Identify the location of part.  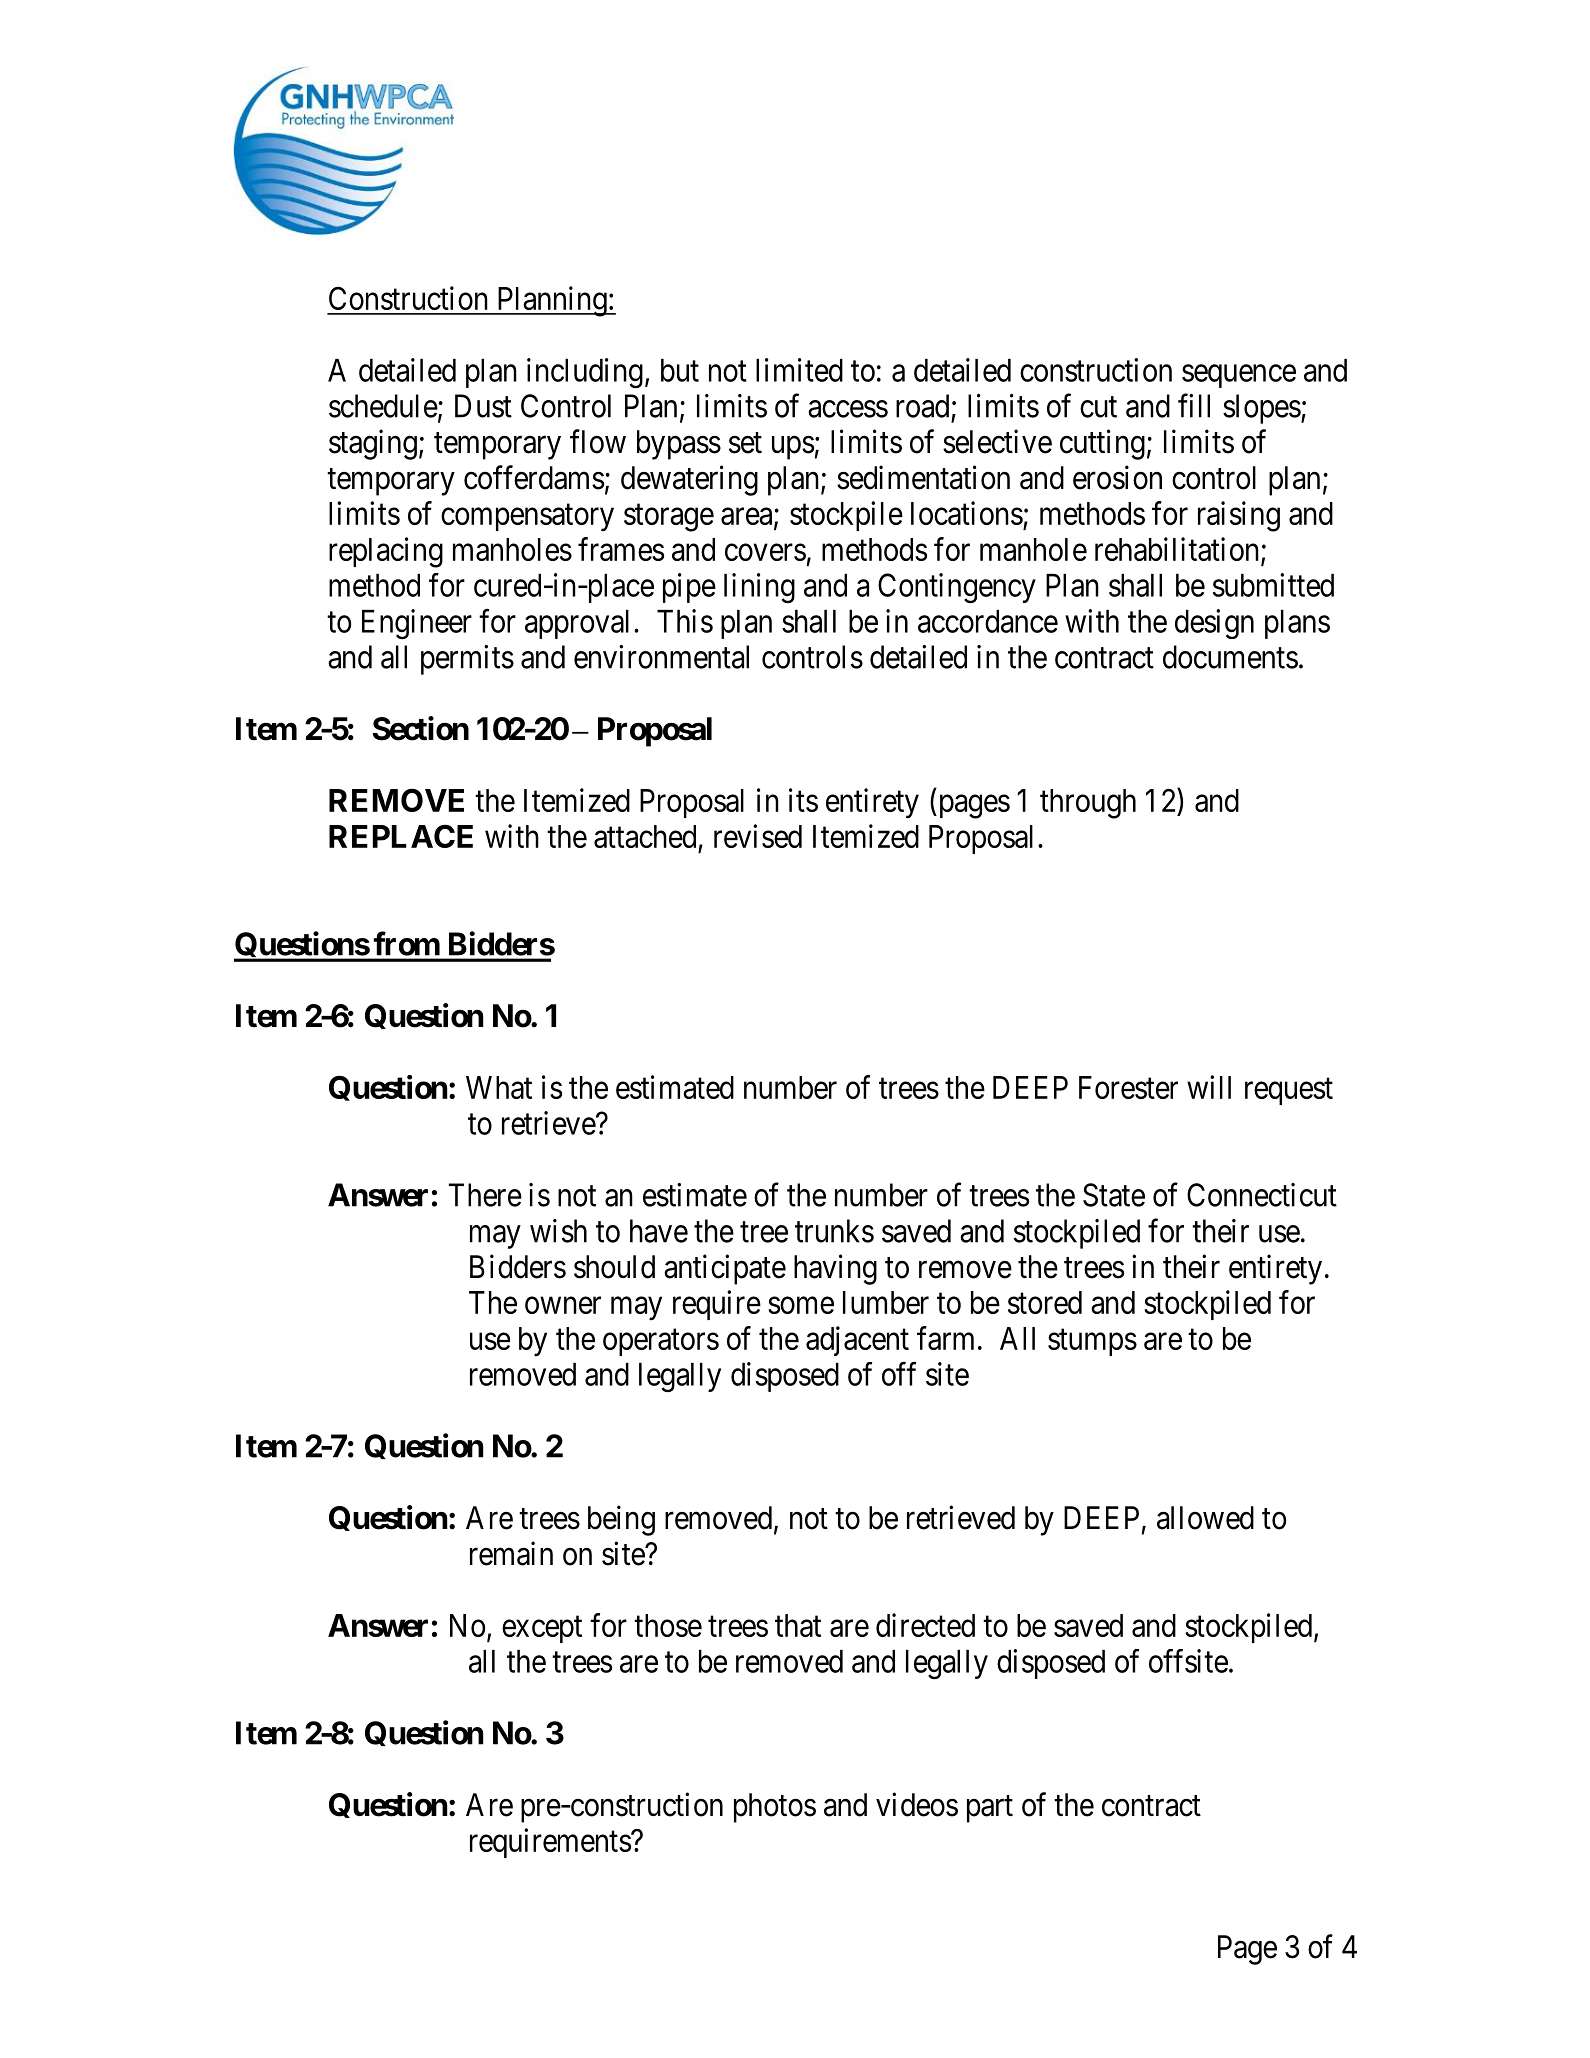
(990, 1809).
